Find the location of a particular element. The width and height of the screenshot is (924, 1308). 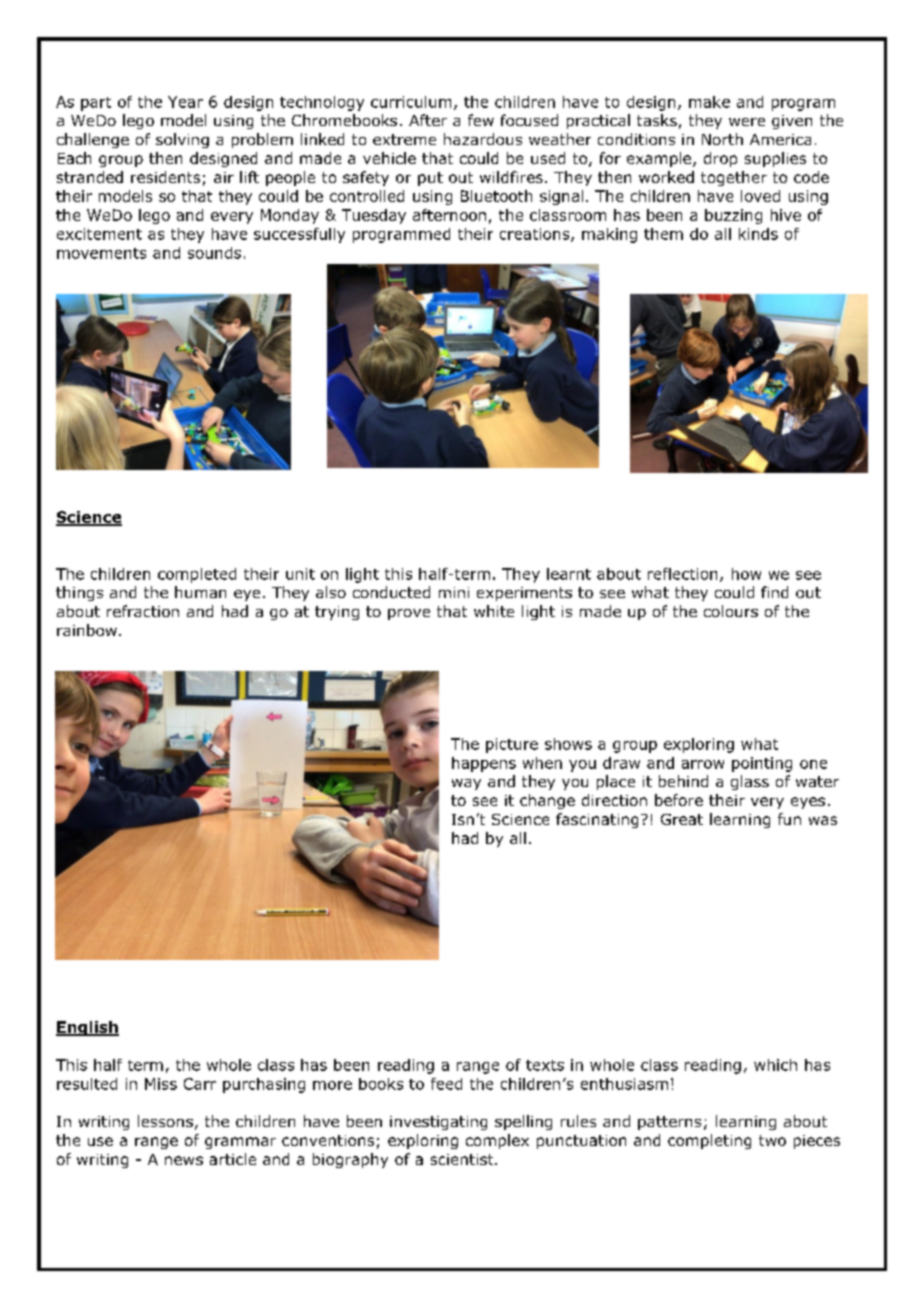

investigating is located at coordinates (438, 1123).
